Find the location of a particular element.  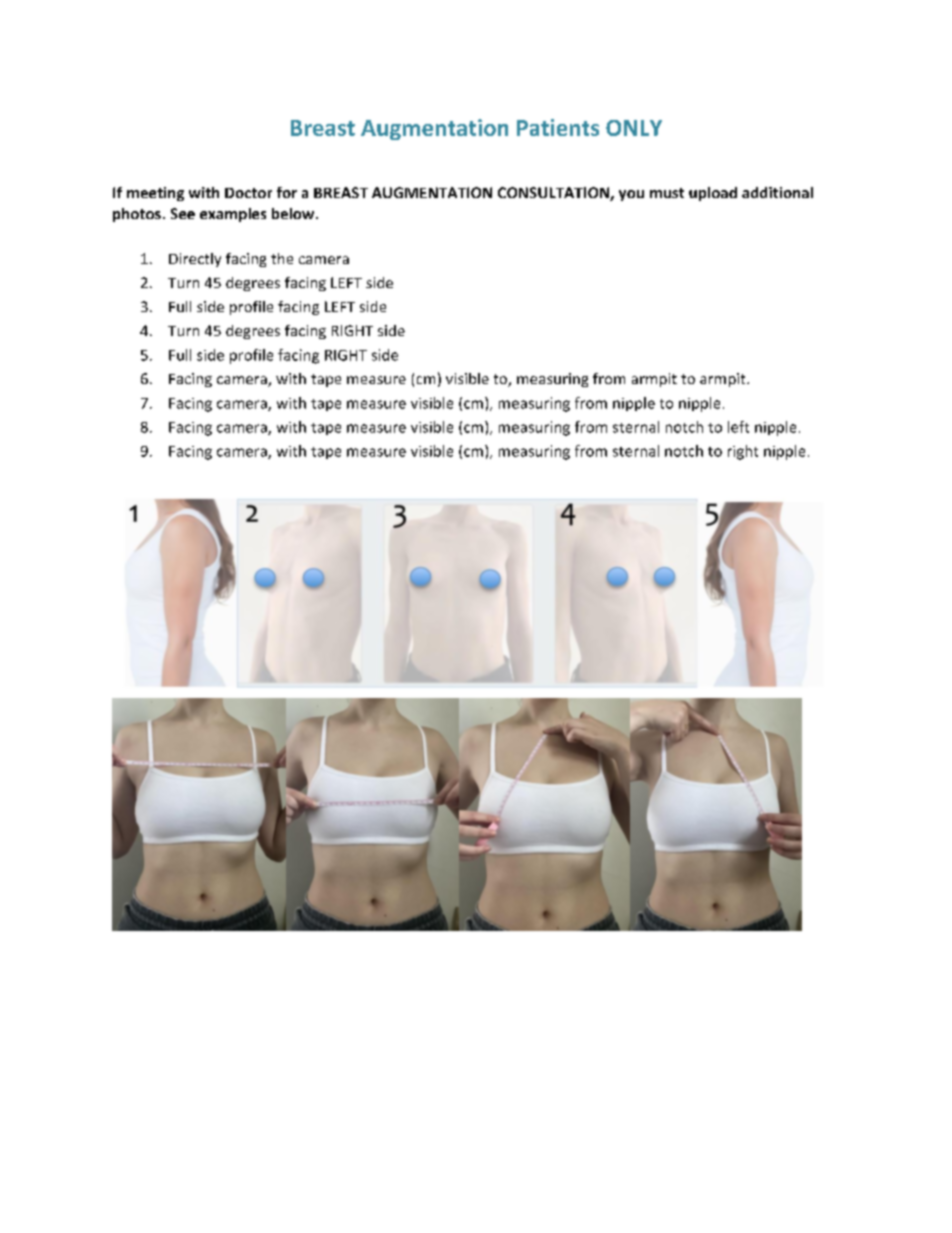

ONLY is located at coordinates (634, 128).
